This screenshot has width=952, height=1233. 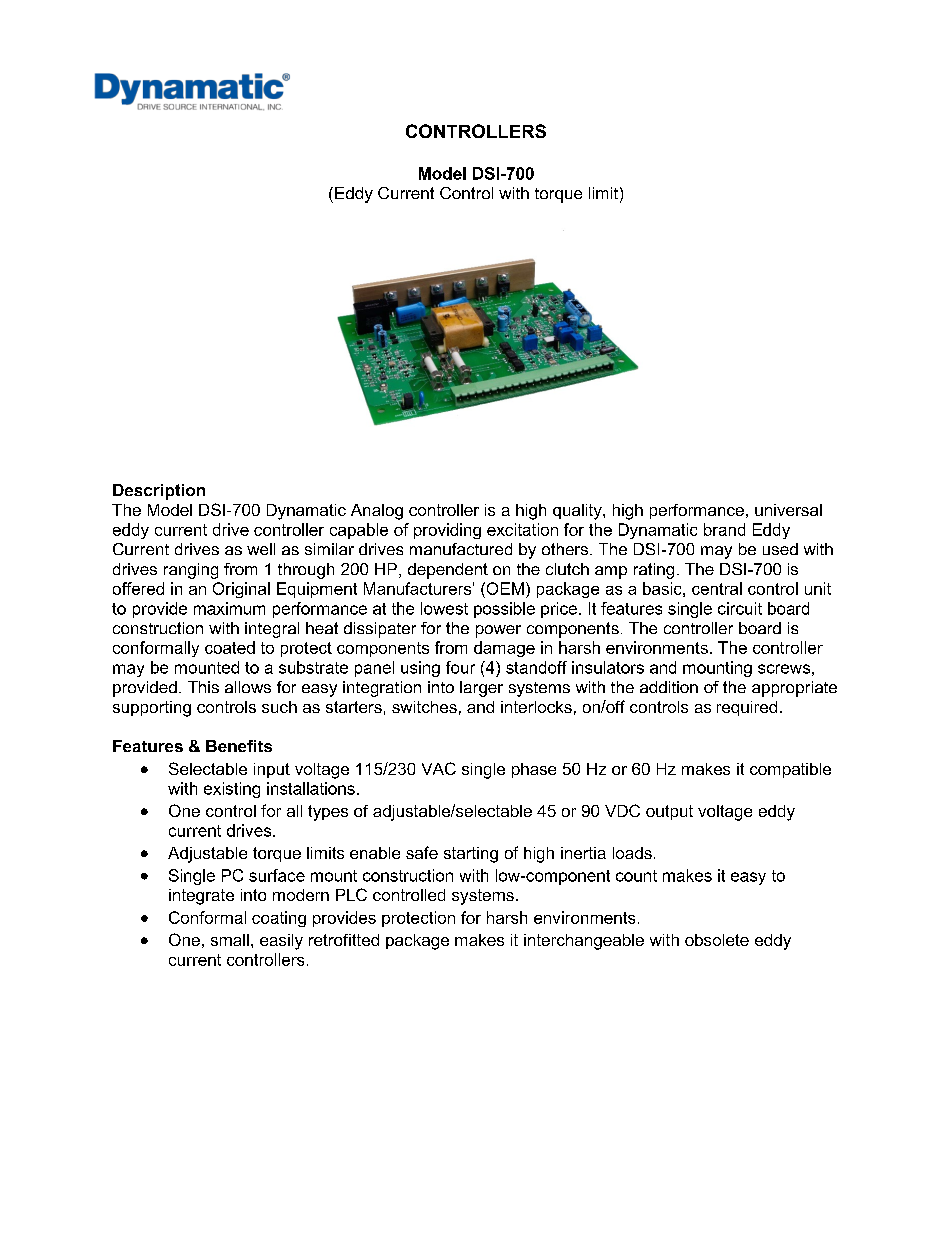 I want to click on universal, so click(x=788, y=510).
